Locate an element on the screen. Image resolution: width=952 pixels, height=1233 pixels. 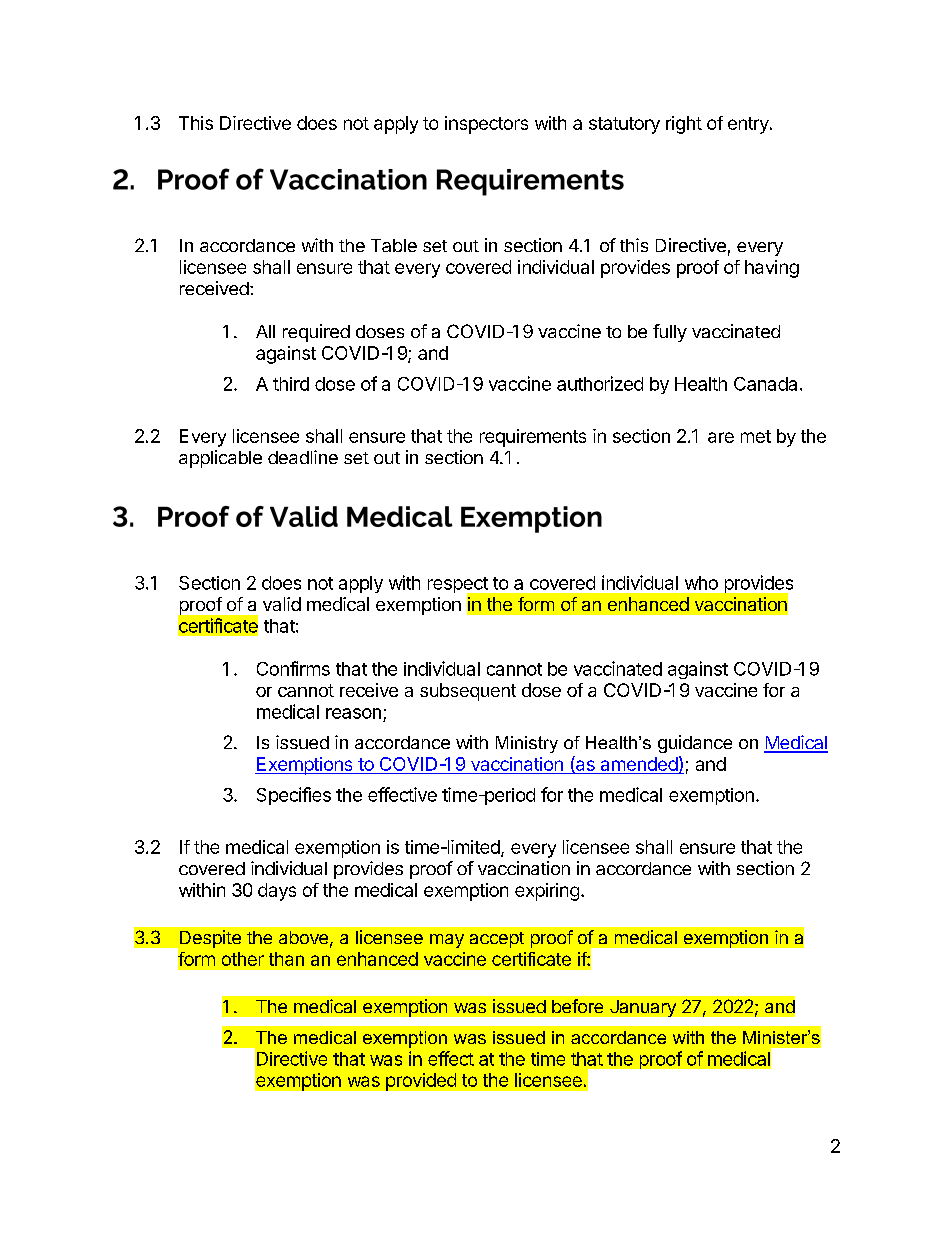
right is located at coordinates (684, 125).
